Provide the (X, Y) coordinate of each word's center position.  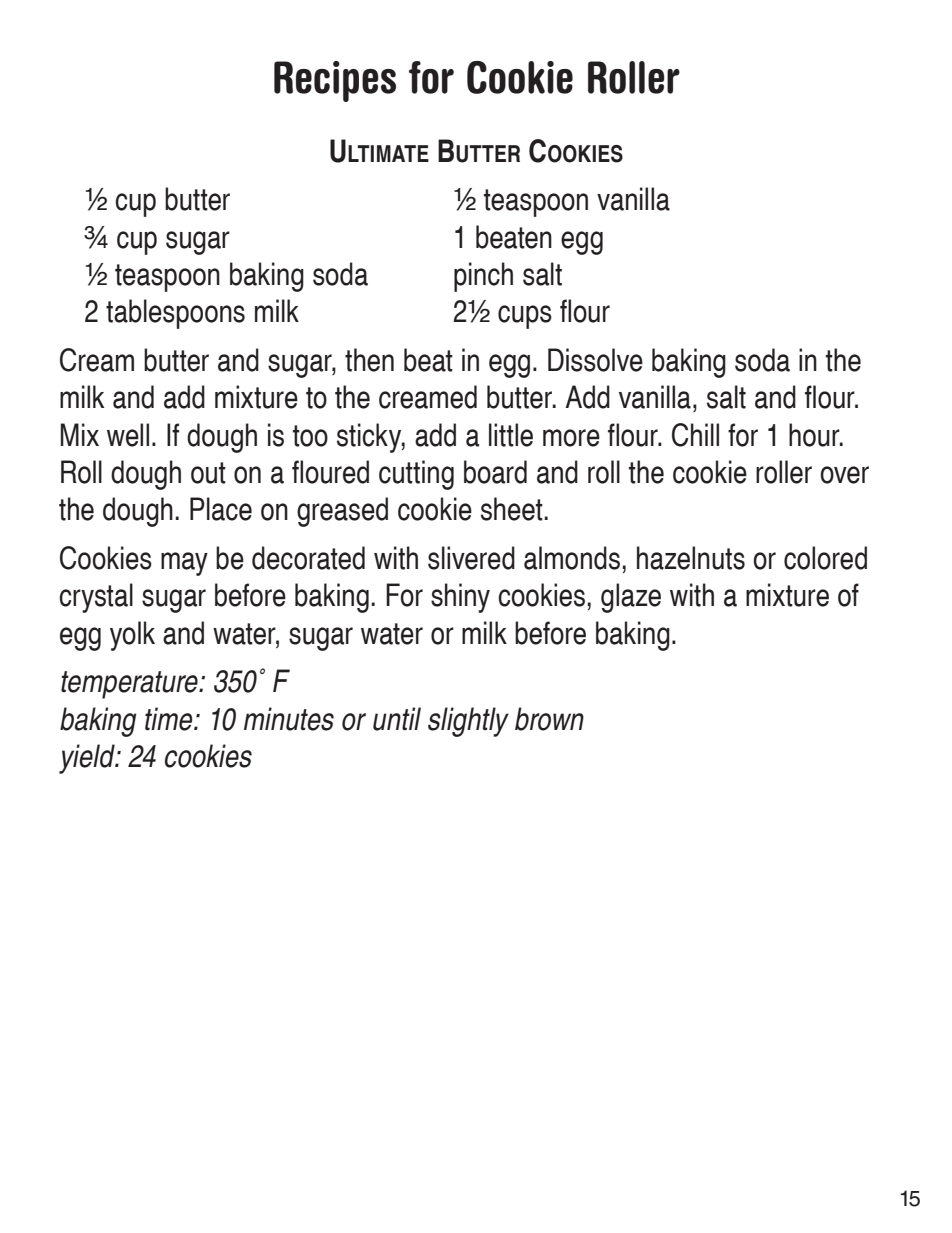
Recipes (335, 81)
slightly (468, 722)
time (170, 719)
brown (549, 719)
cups (525, 317)
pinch (483, 277)
